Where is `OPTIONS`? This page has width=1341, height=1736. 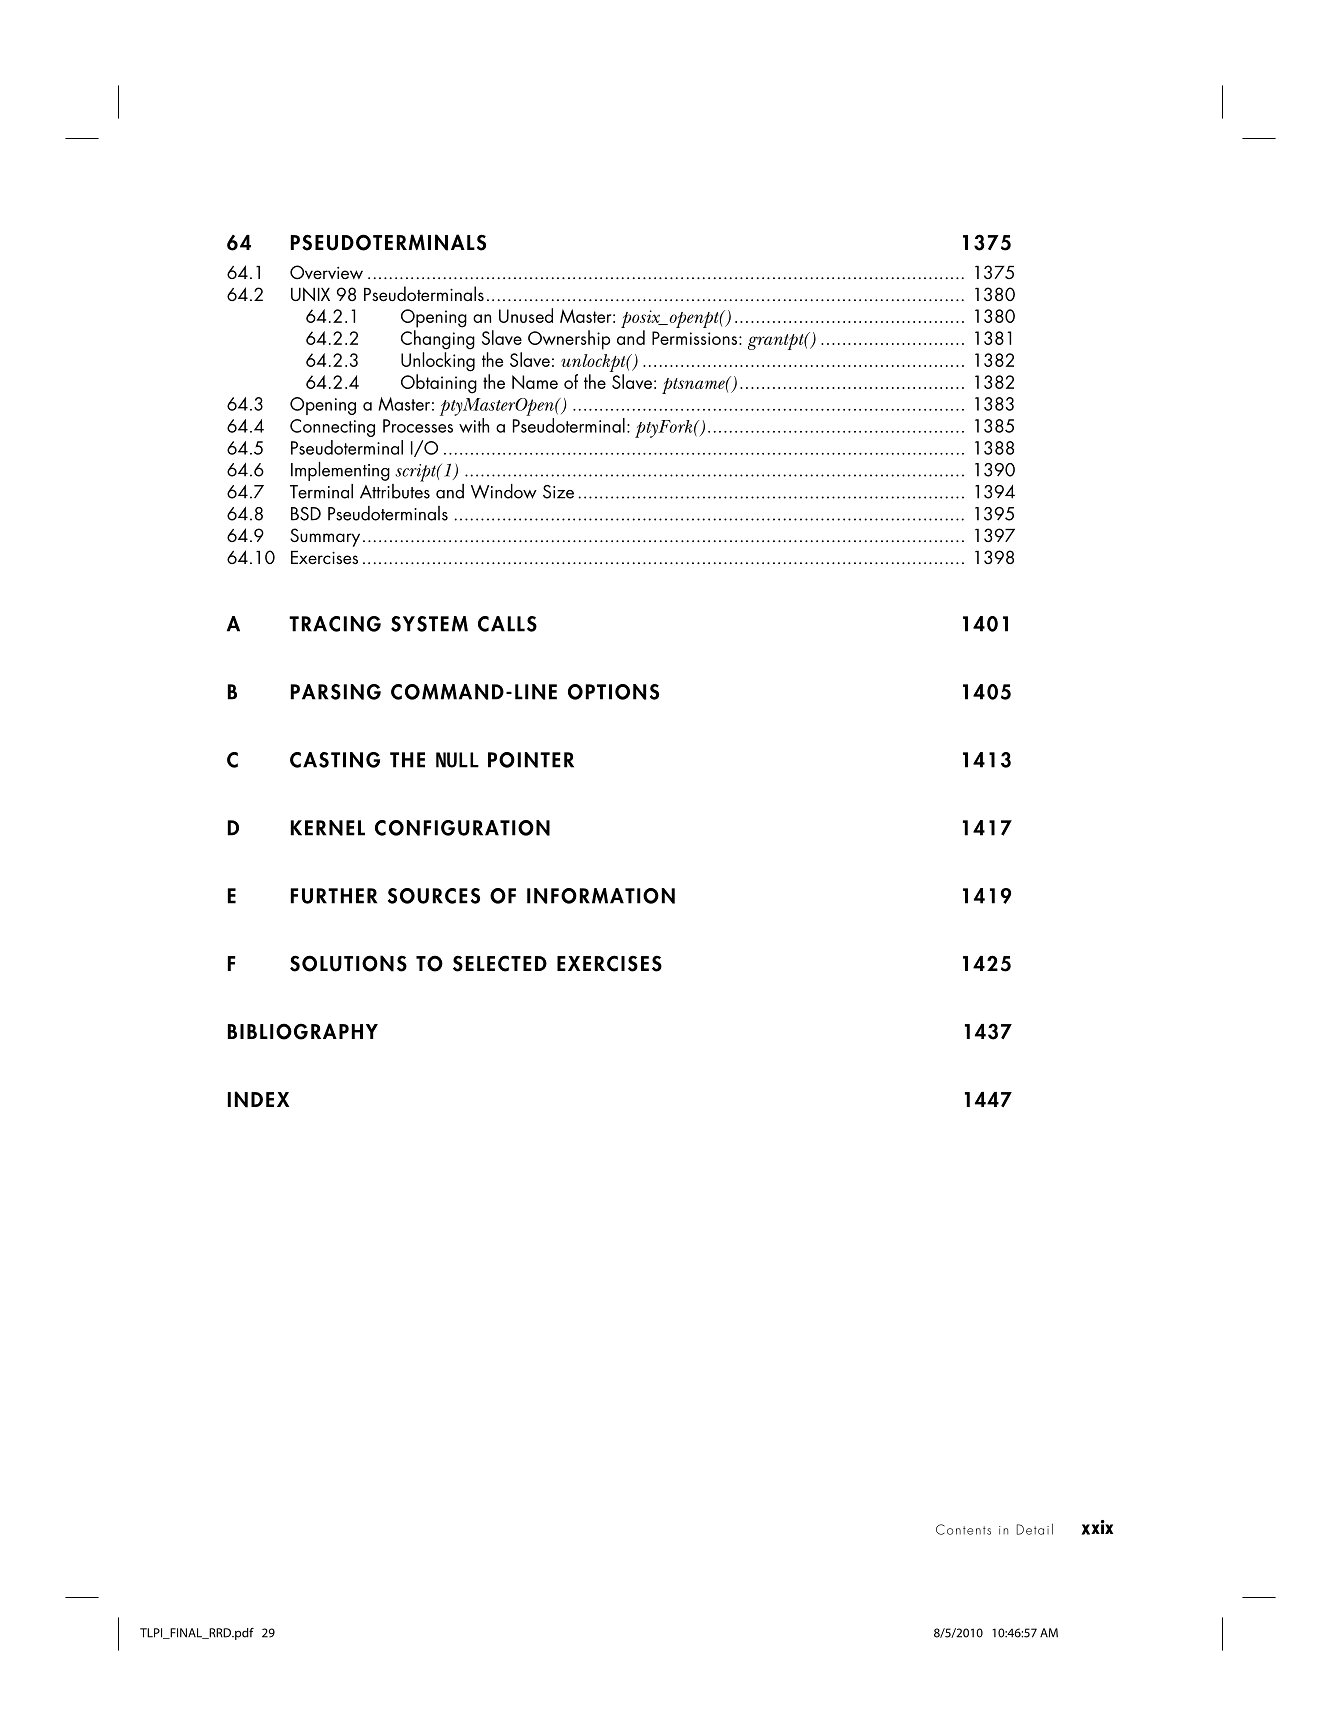
OPTIONS is located at coordinates (613, 692).
